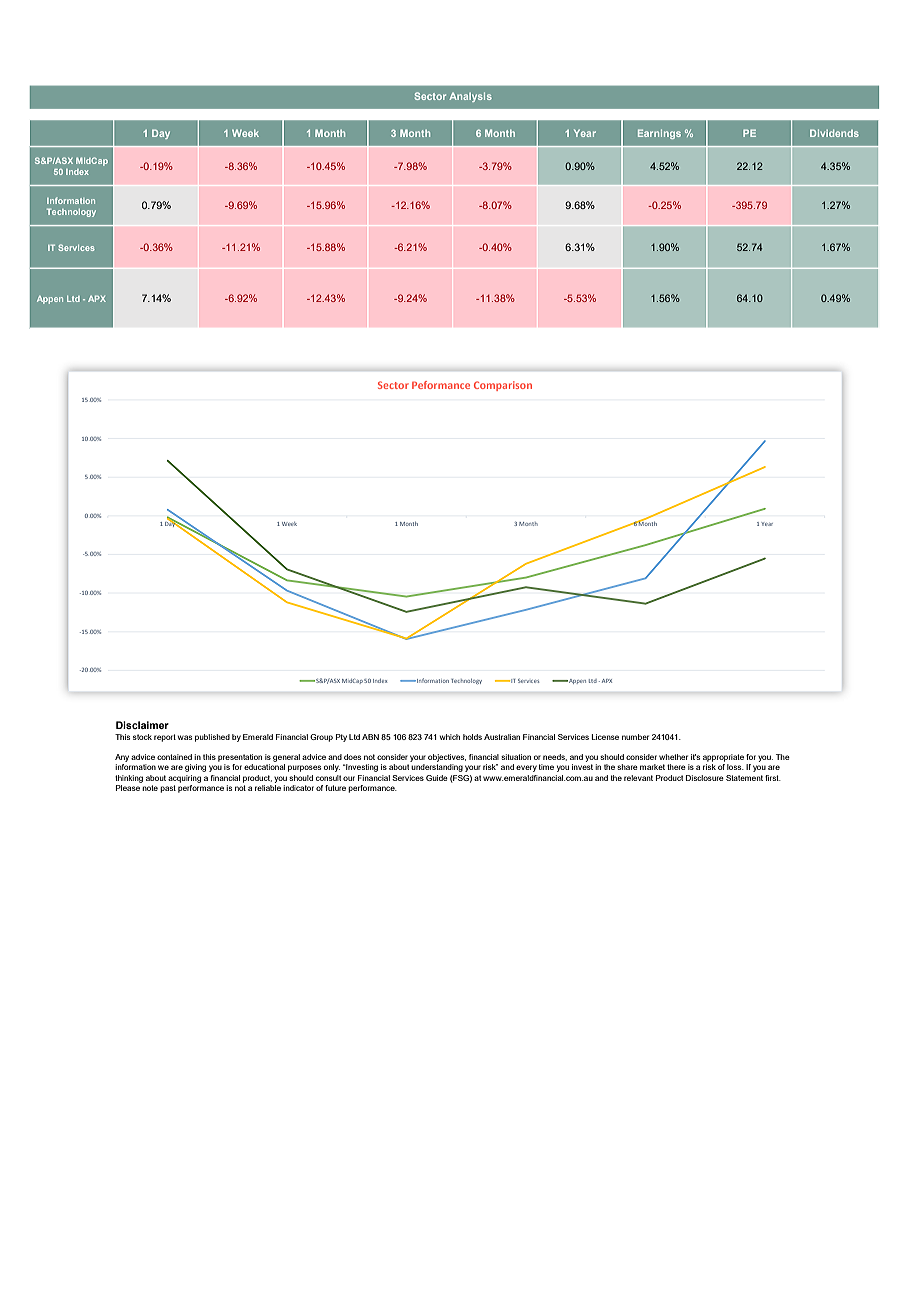  Describe the element at coordinates (503, 386) in the screenshot. I see `Comparison` at that location.
